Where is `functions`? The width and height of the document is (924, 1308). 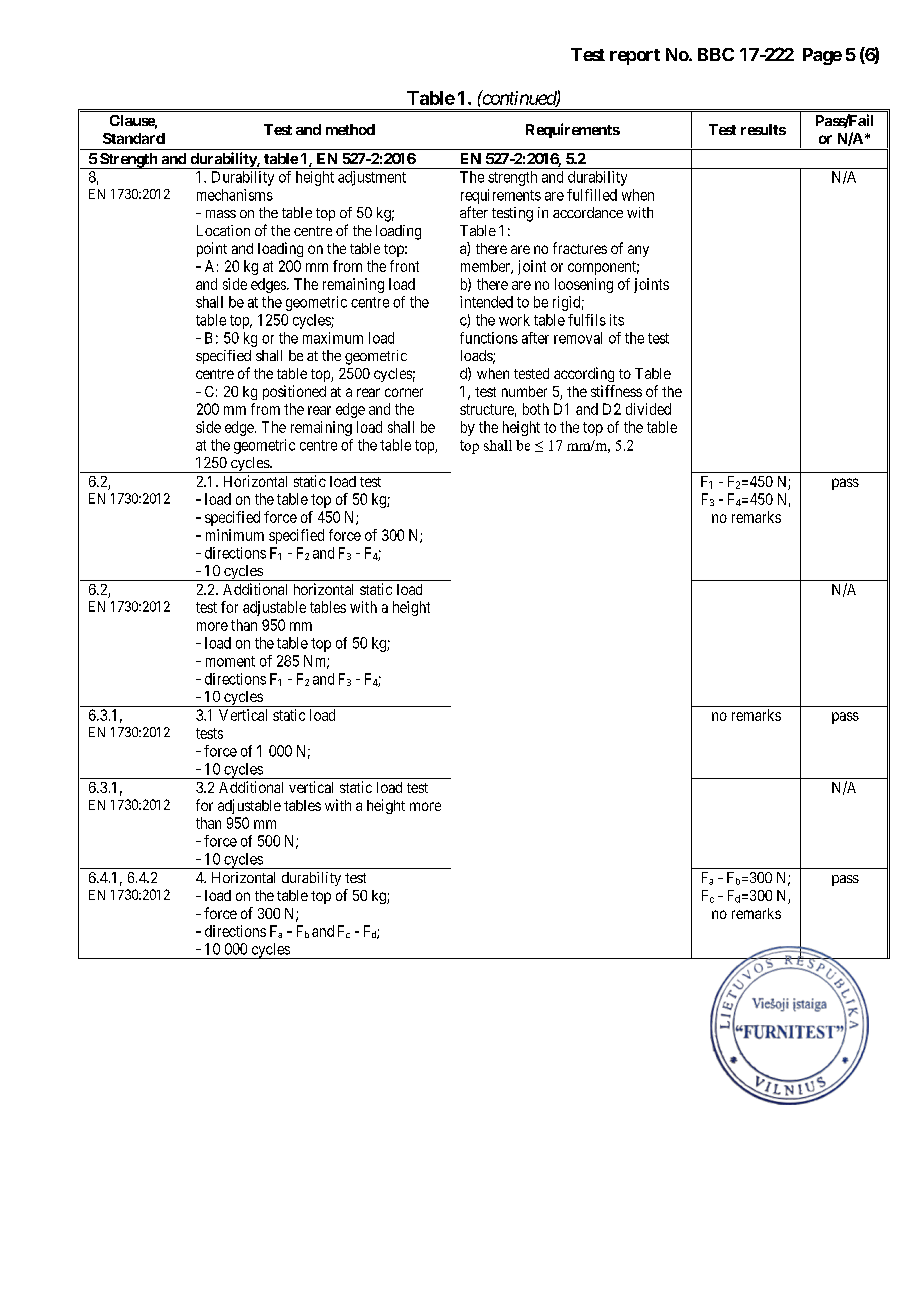 functions is located at coordinates (489, 338).
